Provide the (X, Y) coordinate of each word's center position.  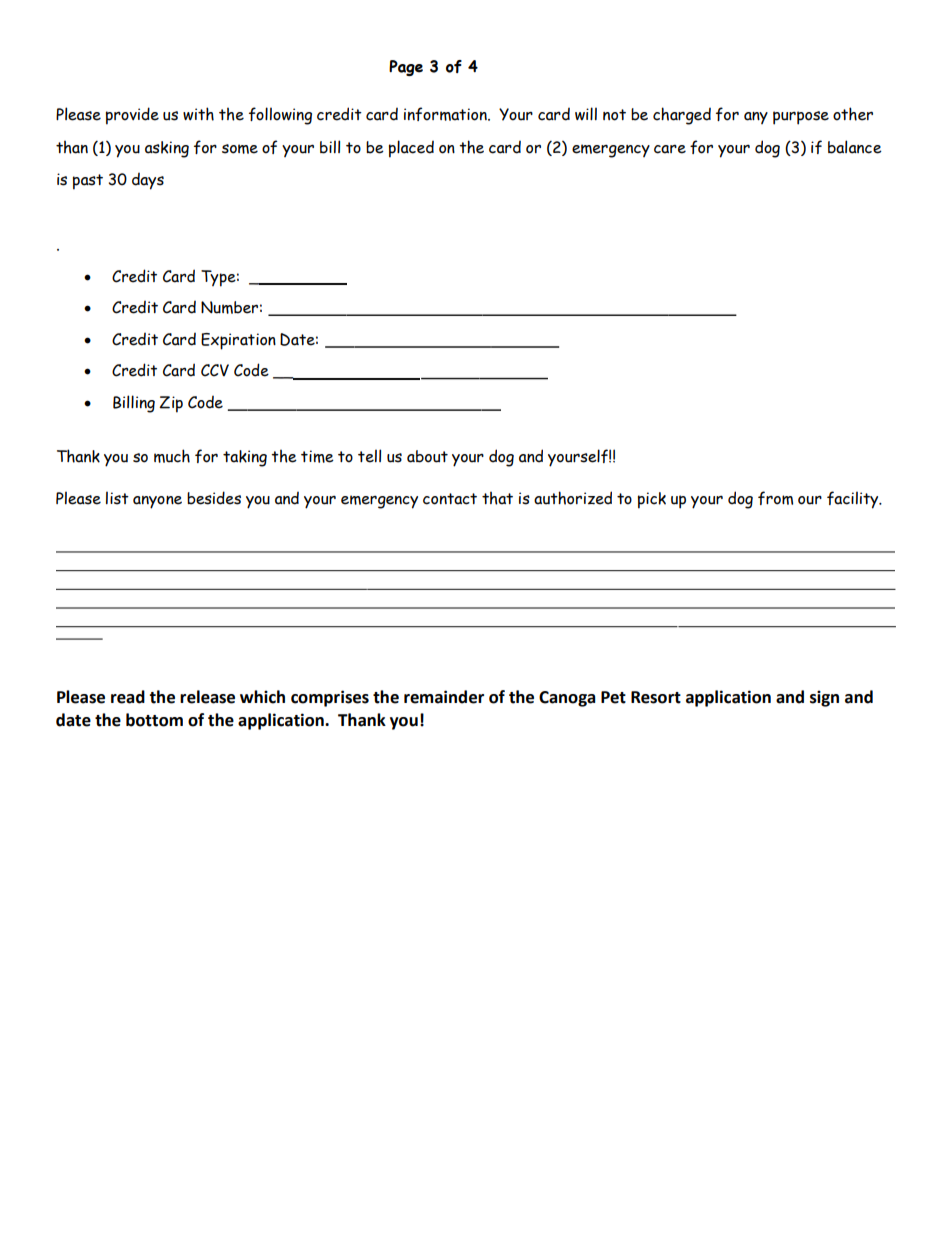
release (207, 697)
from (775, 498)
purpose (801, 118)
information (446, 114)
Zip (171, 404)
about (427, 456)
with (198, 114)
